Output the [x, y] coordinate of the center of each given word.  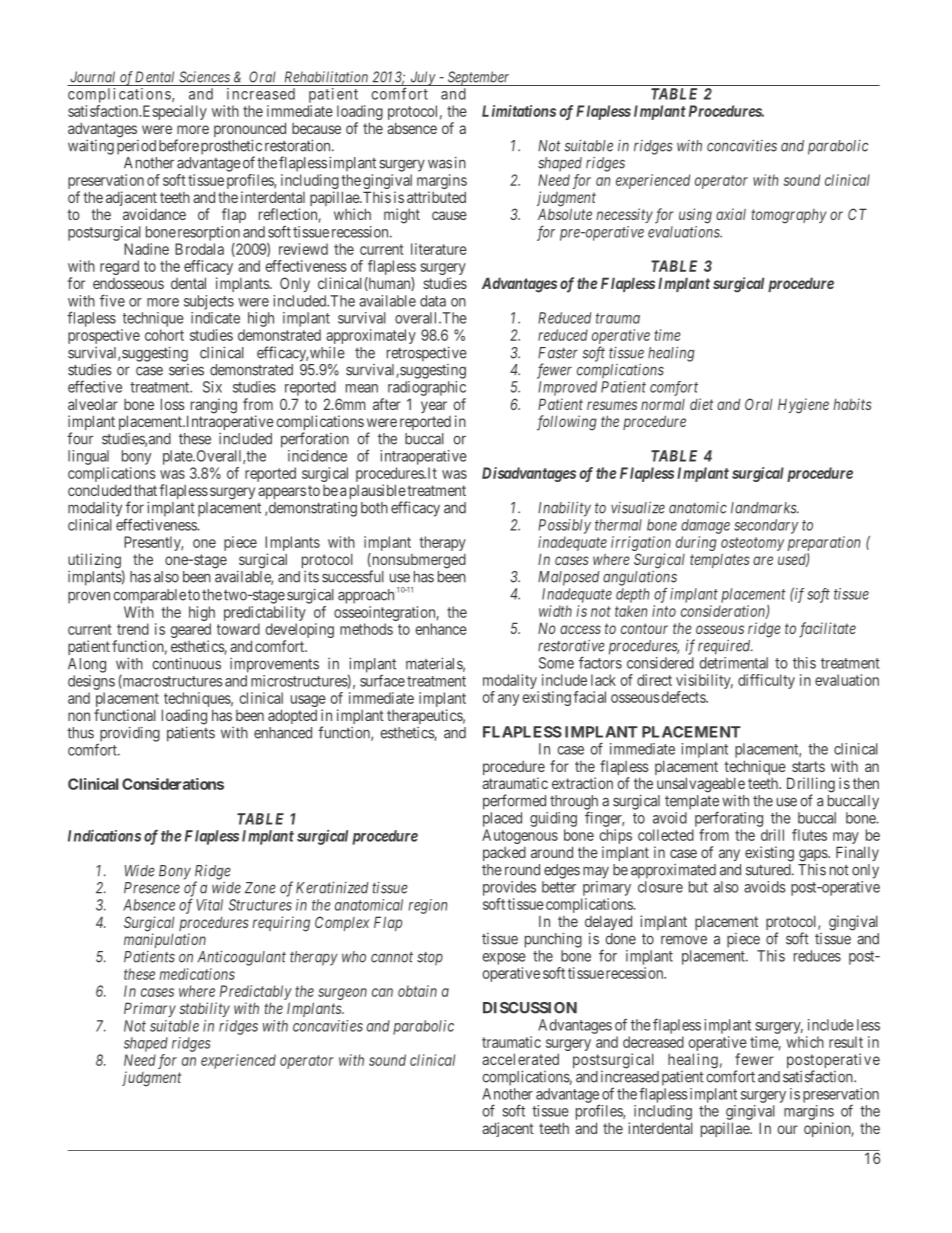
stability [204, 1009]
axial [731, 214]
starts [808, 766]
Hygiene [803, 406]
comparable [149, 596]
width [555, 611]
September [479, 78]
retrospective [427, 354]
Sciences [204, 77]
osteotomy [752, 544]
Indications [104, 836]
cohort [164, 335]
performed [514, 802]
